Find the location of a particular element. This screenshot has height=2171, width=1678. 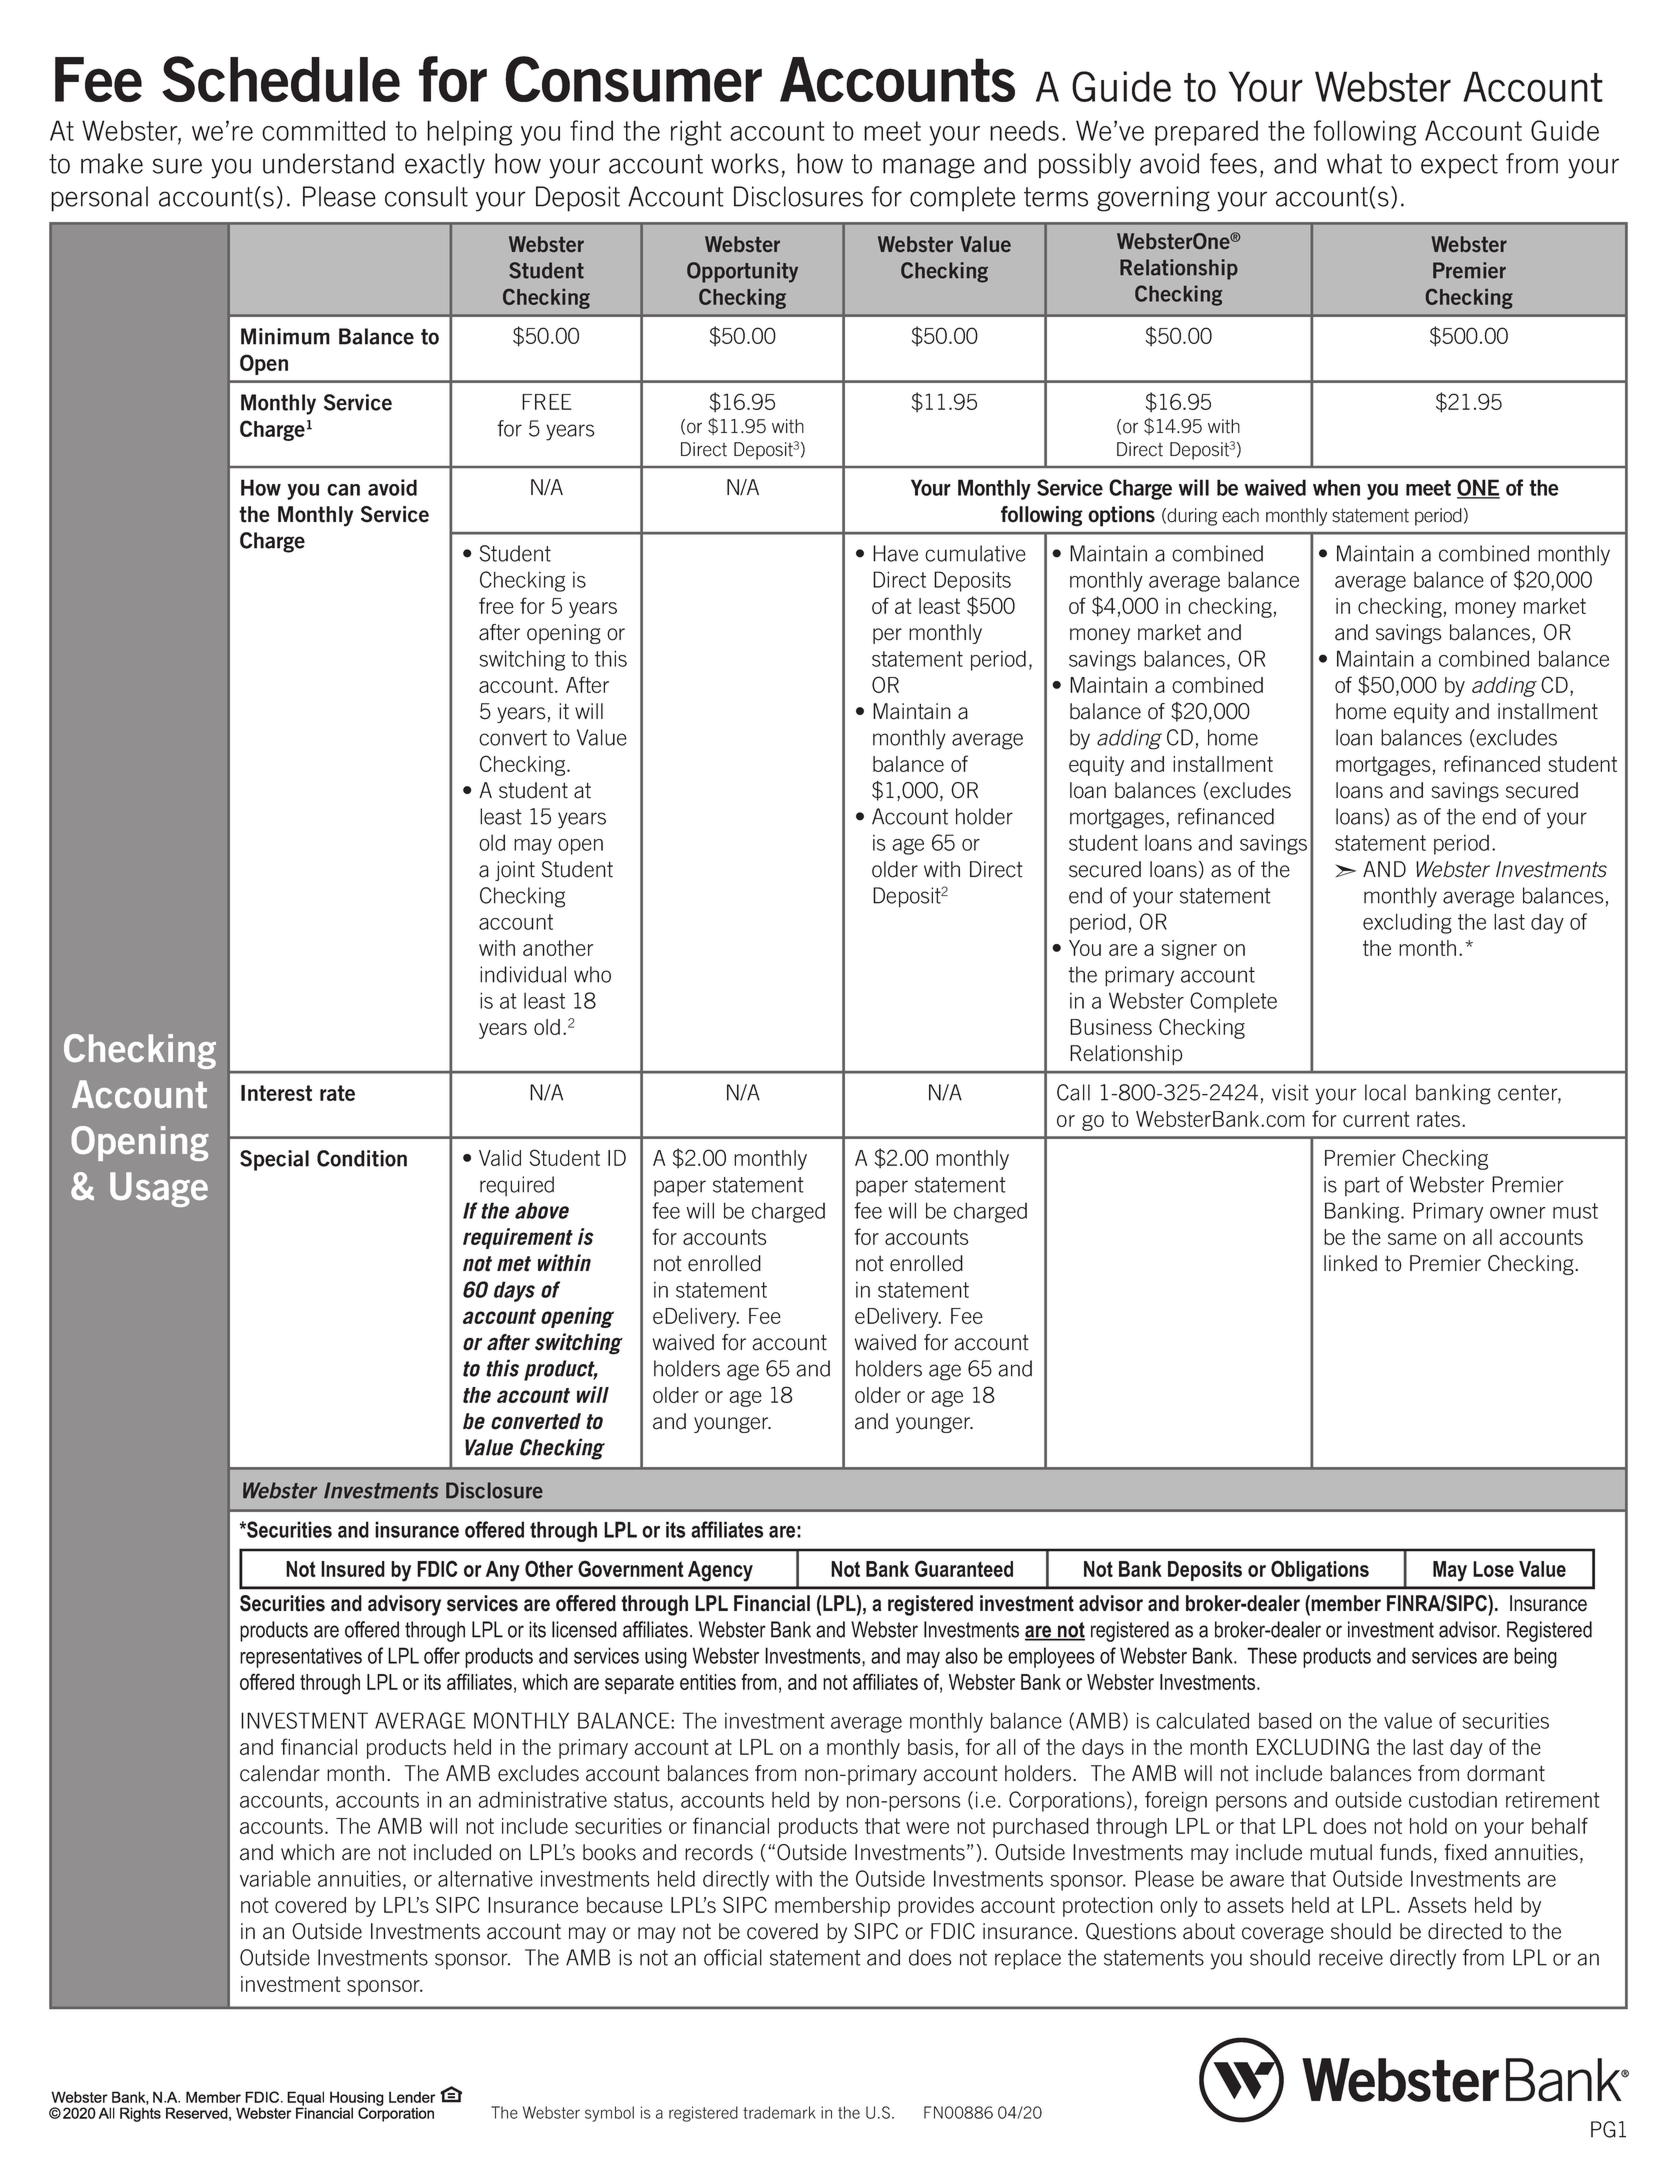

variable is located at coordinates (275, 1879).
